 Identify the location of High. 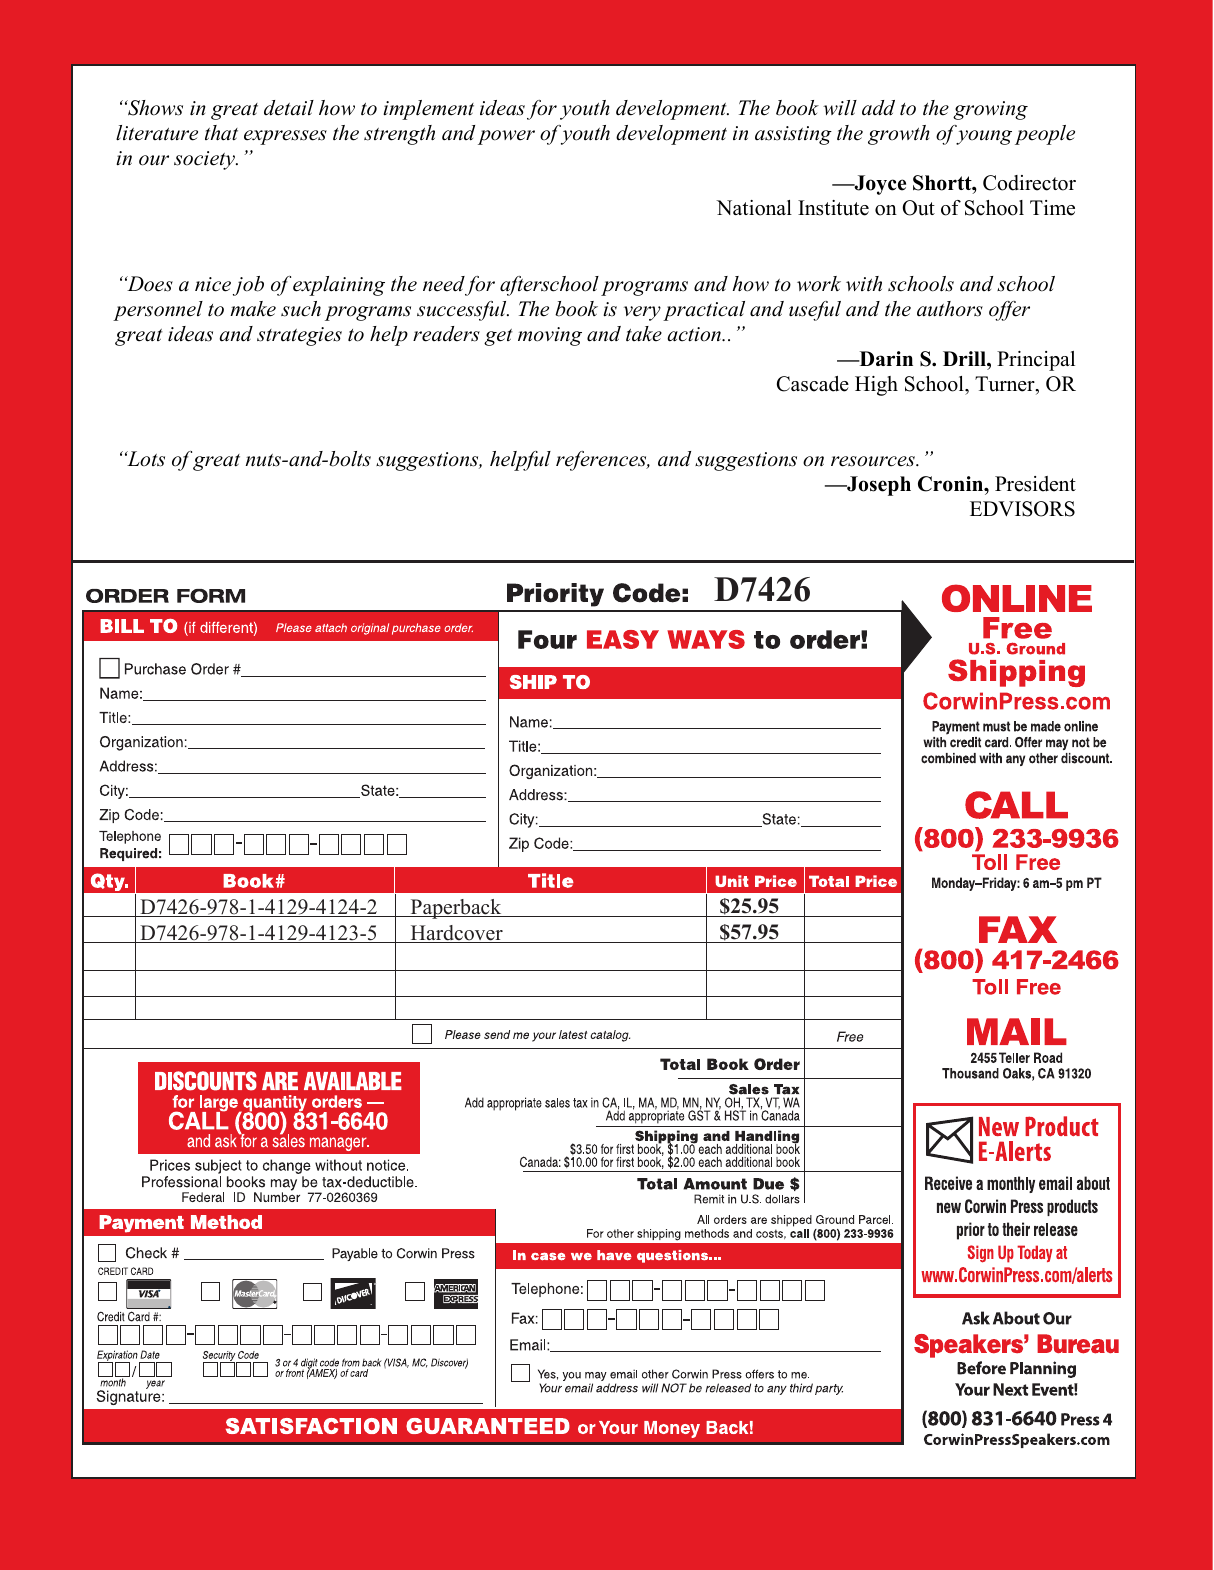
(876, 386).
